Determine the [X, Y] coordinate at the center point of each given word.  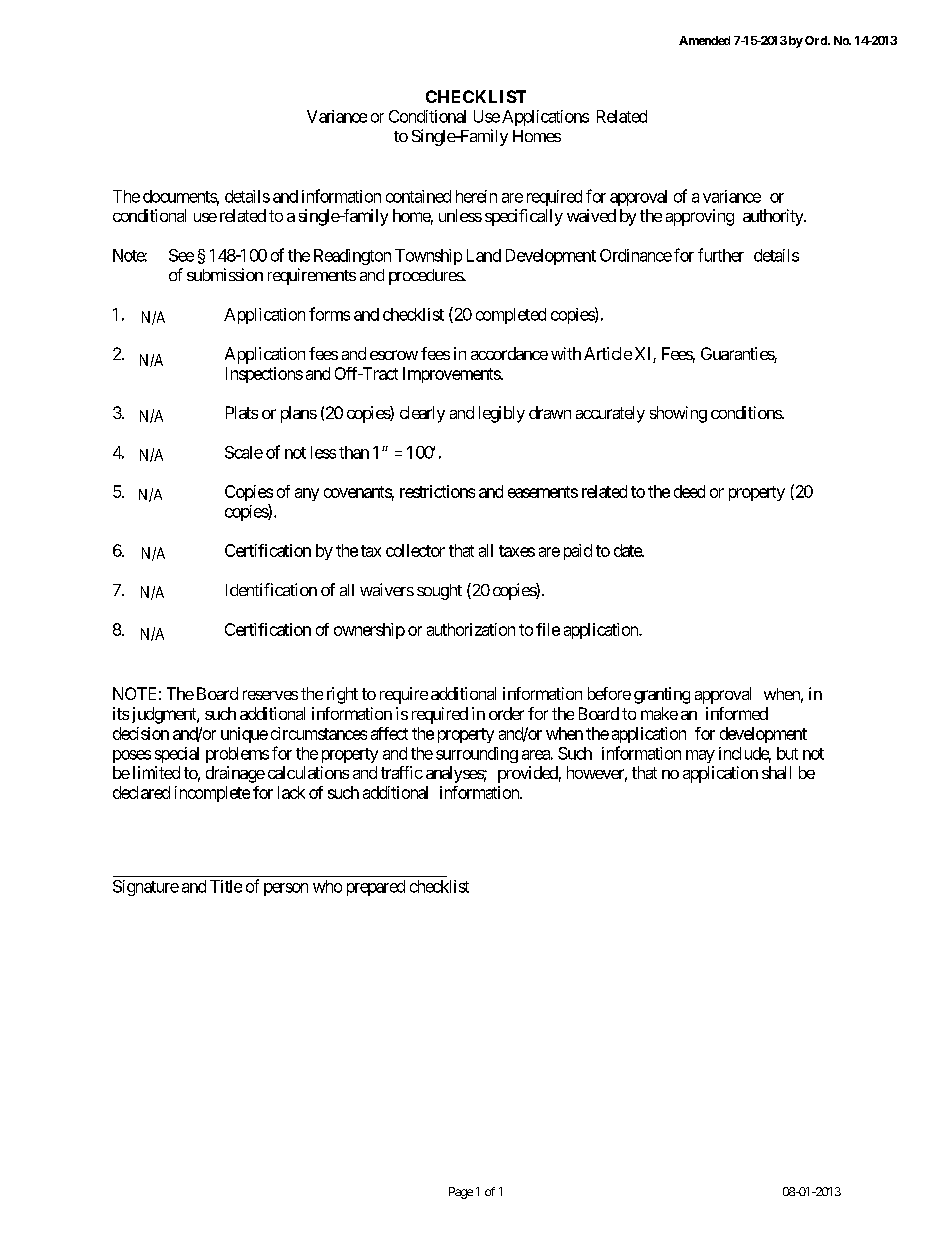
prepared [376, 888]
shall [776, 772]
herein [476, 196]
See [181, 255]
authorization [471, 629]
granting [662, 695]
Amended [704, 40]
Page [461, 1193]
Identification [271, 589]
